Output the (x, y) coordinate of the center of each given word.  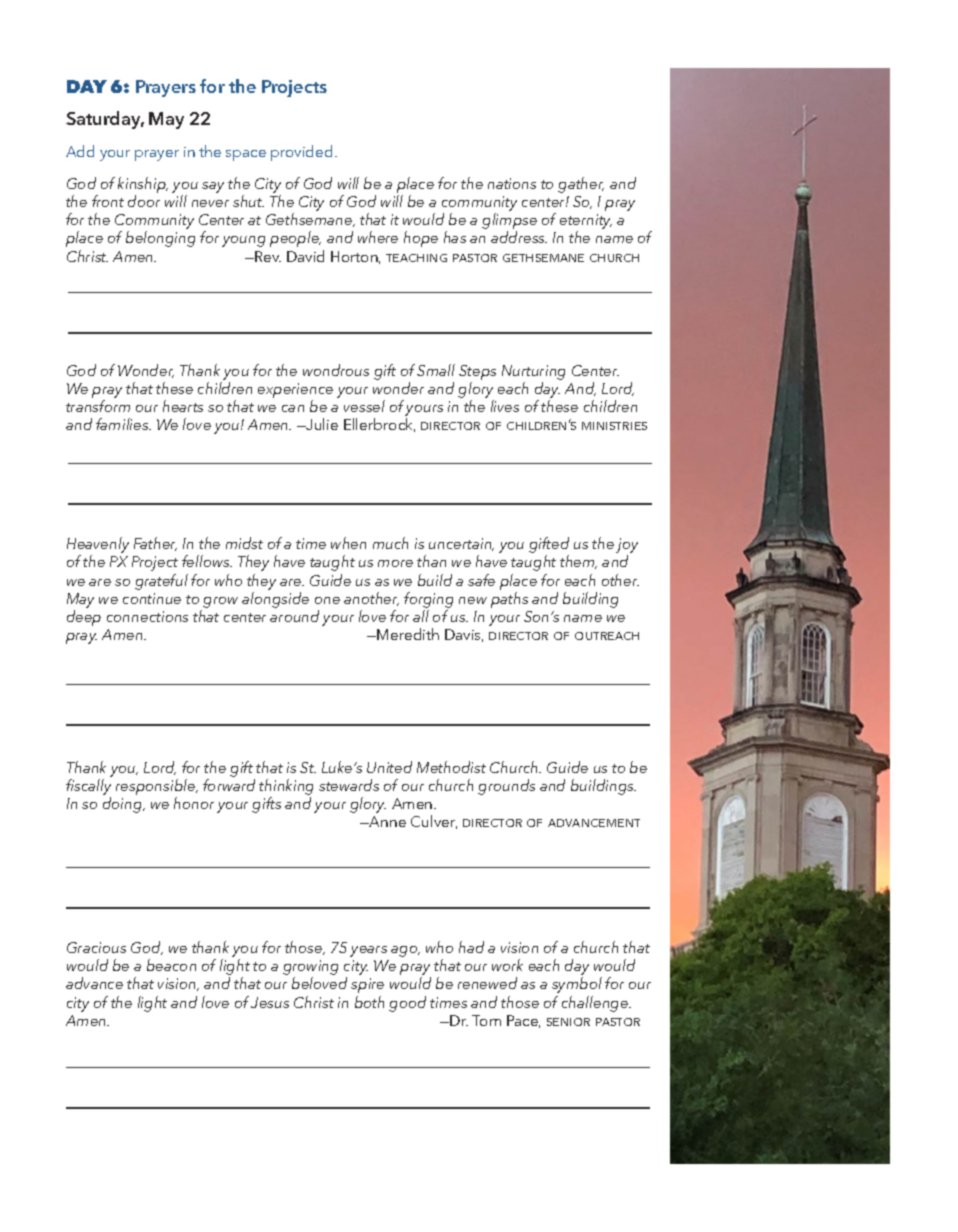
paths (509, 600)
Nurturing (533, 372)
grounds (506, 787)
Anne (386, 821)
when (348, 543)
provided (301, 153)
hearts (183, 406)
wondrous (336, 370)
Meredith (408, 634)
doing (124, 805)
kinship (143, 185)
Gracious (96, 947)
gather (581, 185)
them (578, 562)
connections (147, 616)
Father (155, 544)
